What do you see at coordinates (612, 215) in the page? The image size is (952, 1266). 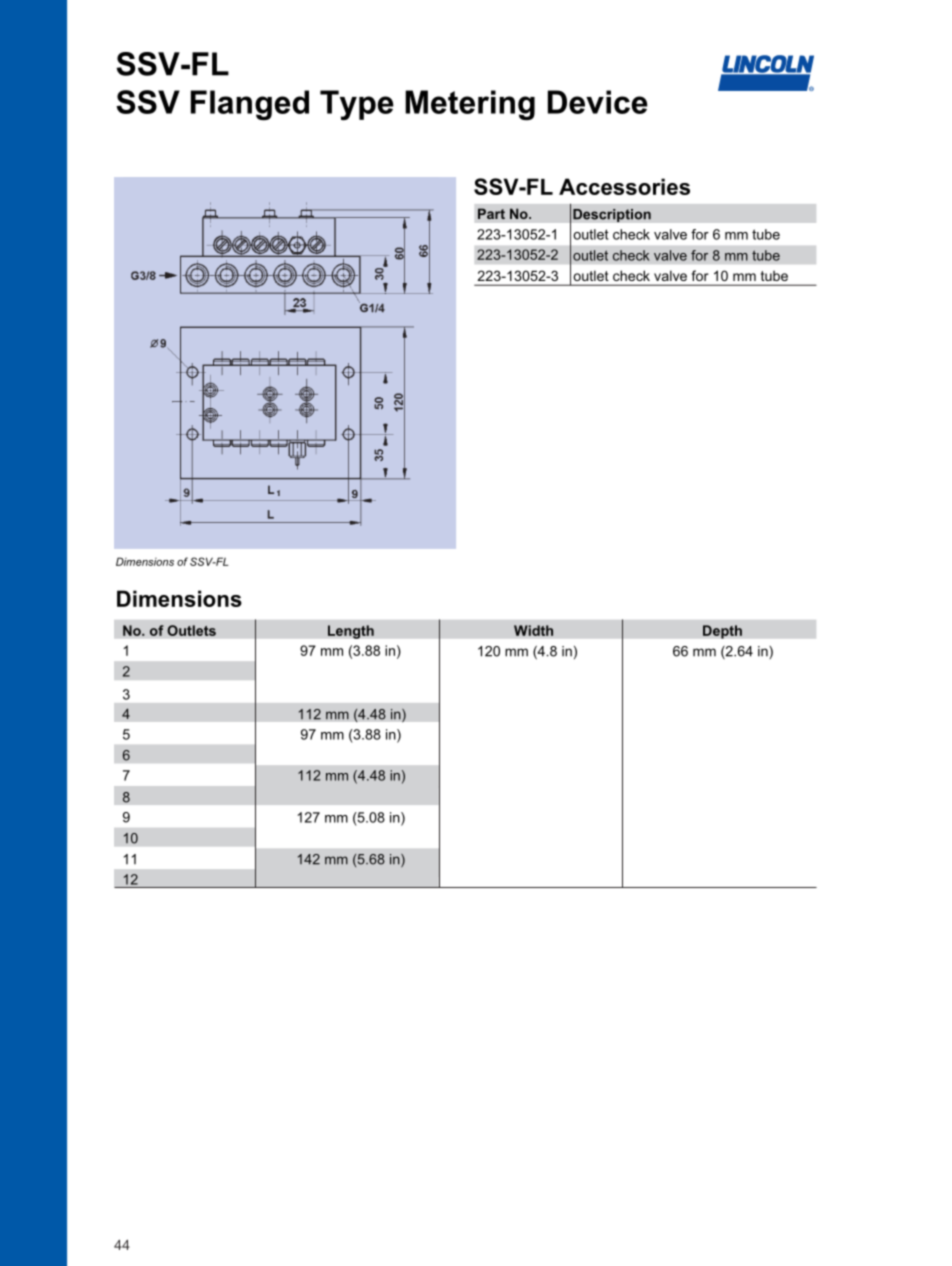 I see `Description` at bounding box center [612, 215].
